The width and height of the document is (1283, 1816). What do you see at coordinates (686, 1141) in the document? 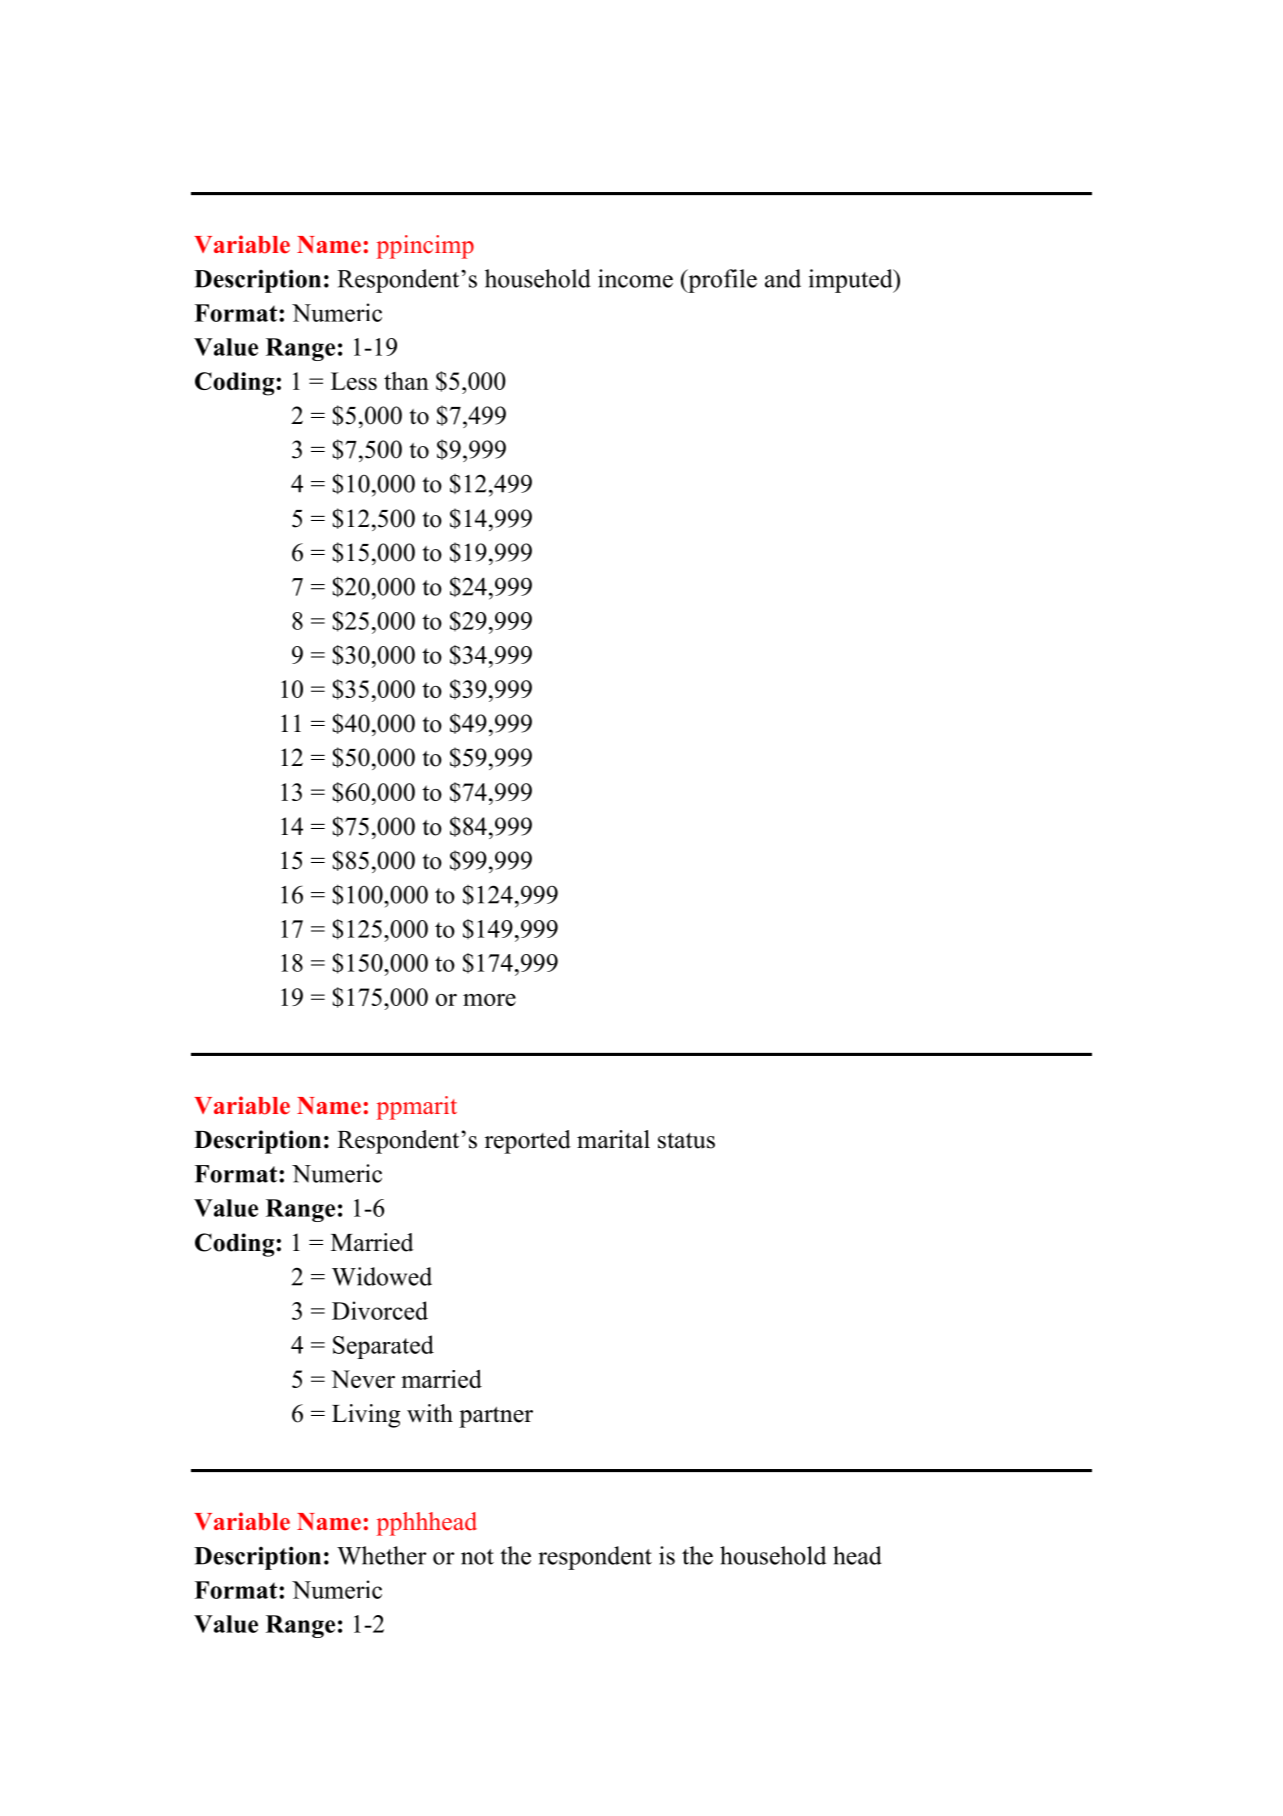
I see `status` at bounding box center [686, 1141].
